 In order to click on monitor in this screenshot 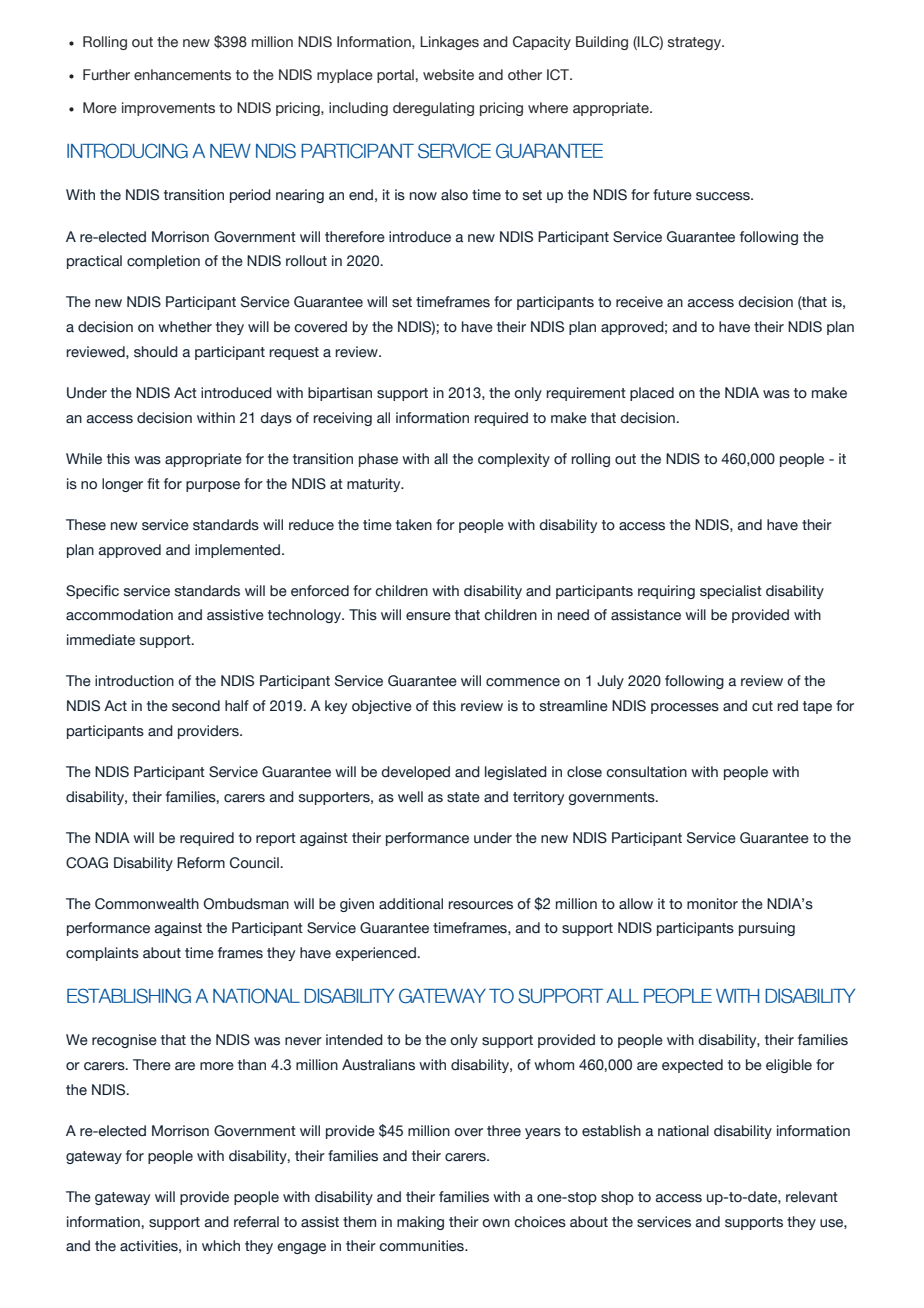, I will do `click(712, 904)`.
